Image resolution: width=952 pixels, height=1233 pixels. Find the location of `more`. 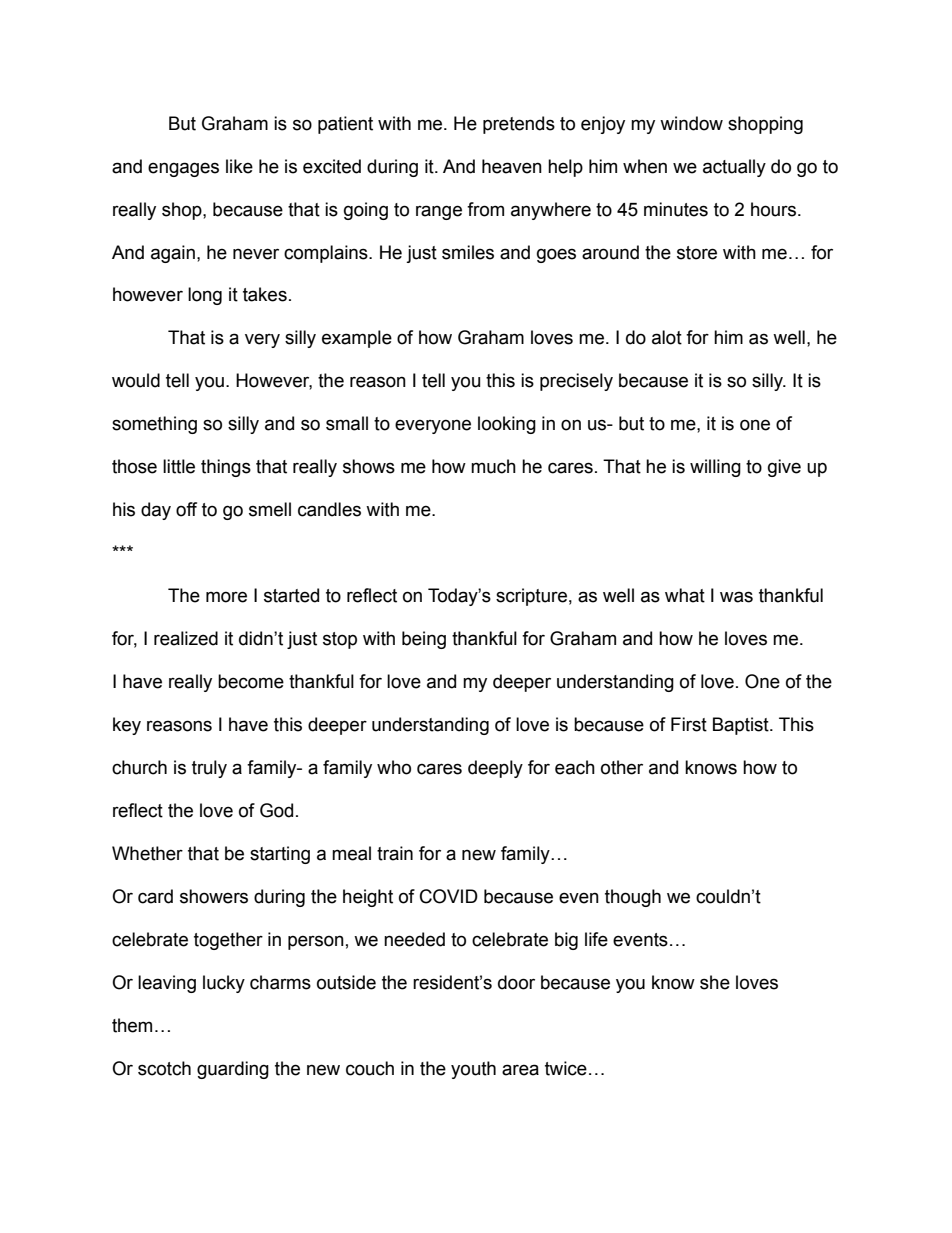

more is located at coordinates (226, 597).
